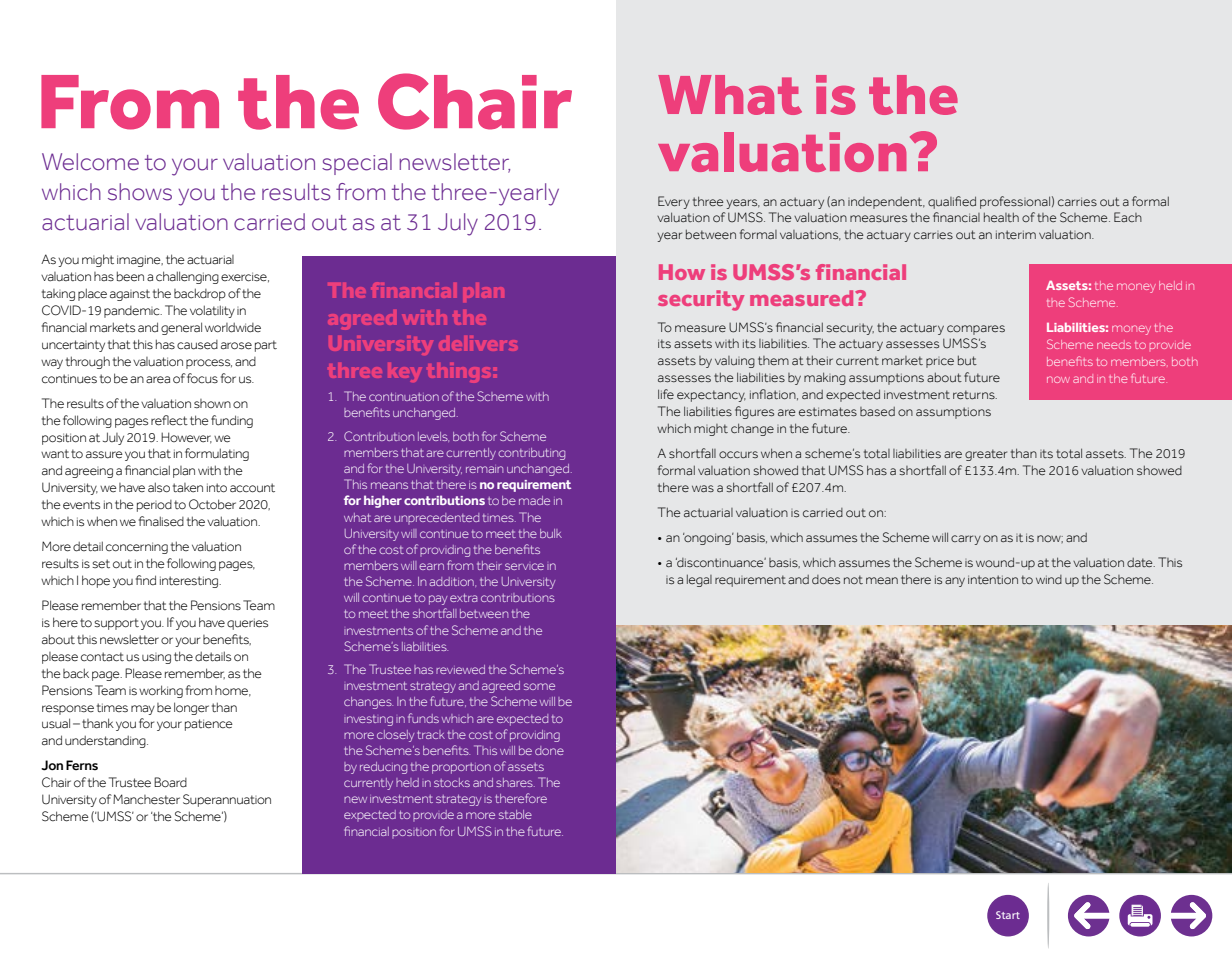 This screenshot has width=1232, height=957. What do you see at coordinates (156, 658) in the screenshot?
I see `using` at bounding box center [156, 658].
